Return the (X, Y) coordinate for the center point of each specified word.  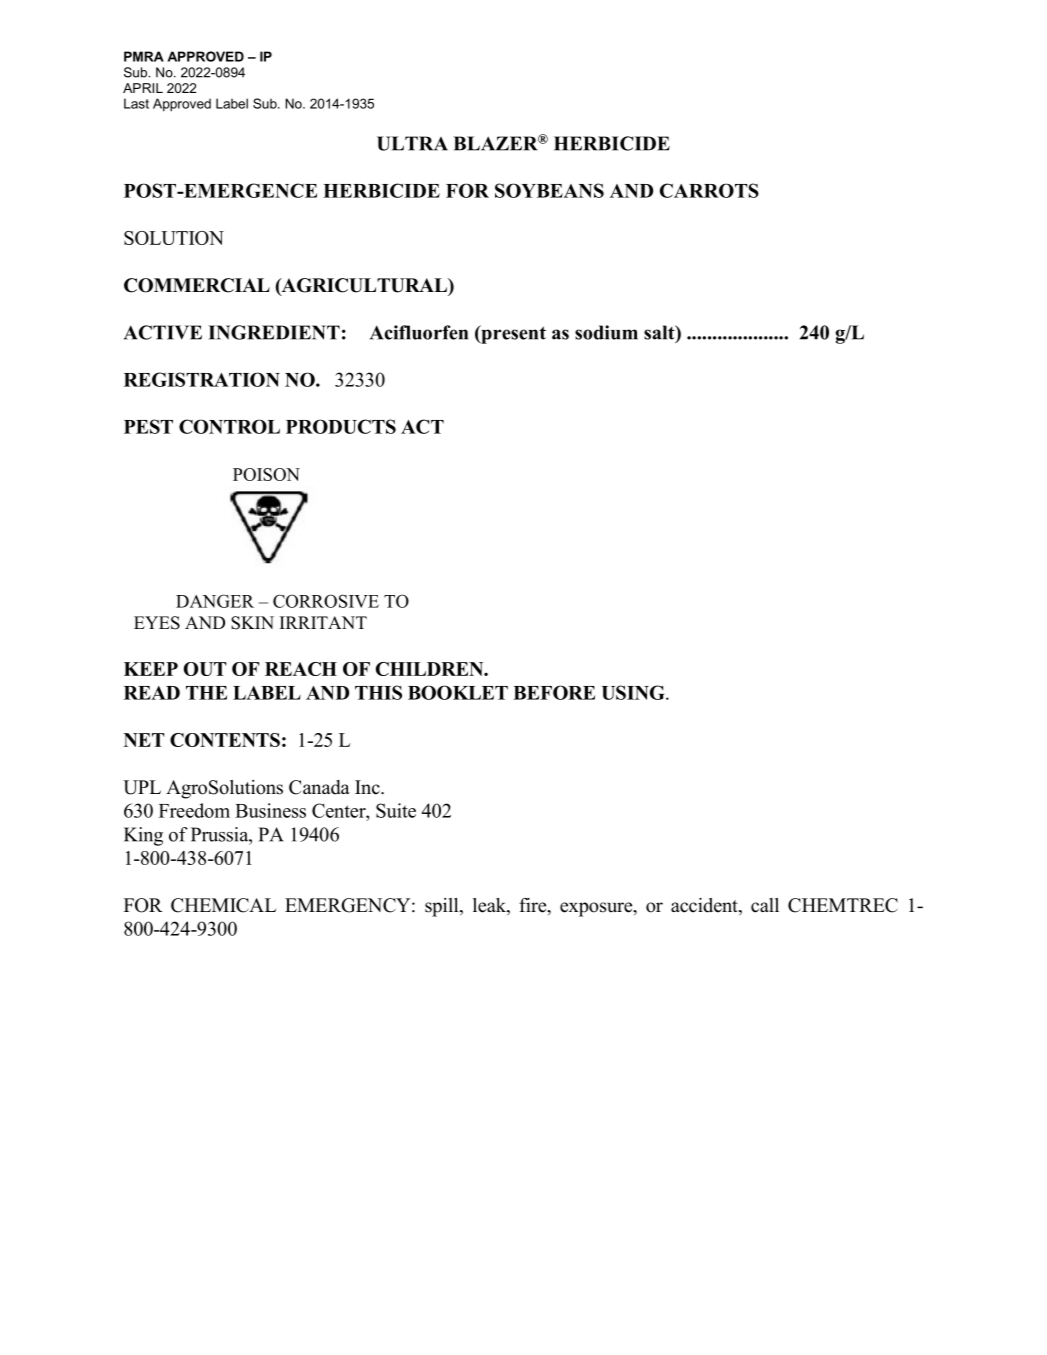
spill (443, 907)
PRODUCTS (341, 426)
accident (705, 906)
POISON (266, 474)
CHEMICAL (223, 905)
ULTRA (412, 143)
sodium (606, 332)
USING (634, 692)
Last (136, 103)
